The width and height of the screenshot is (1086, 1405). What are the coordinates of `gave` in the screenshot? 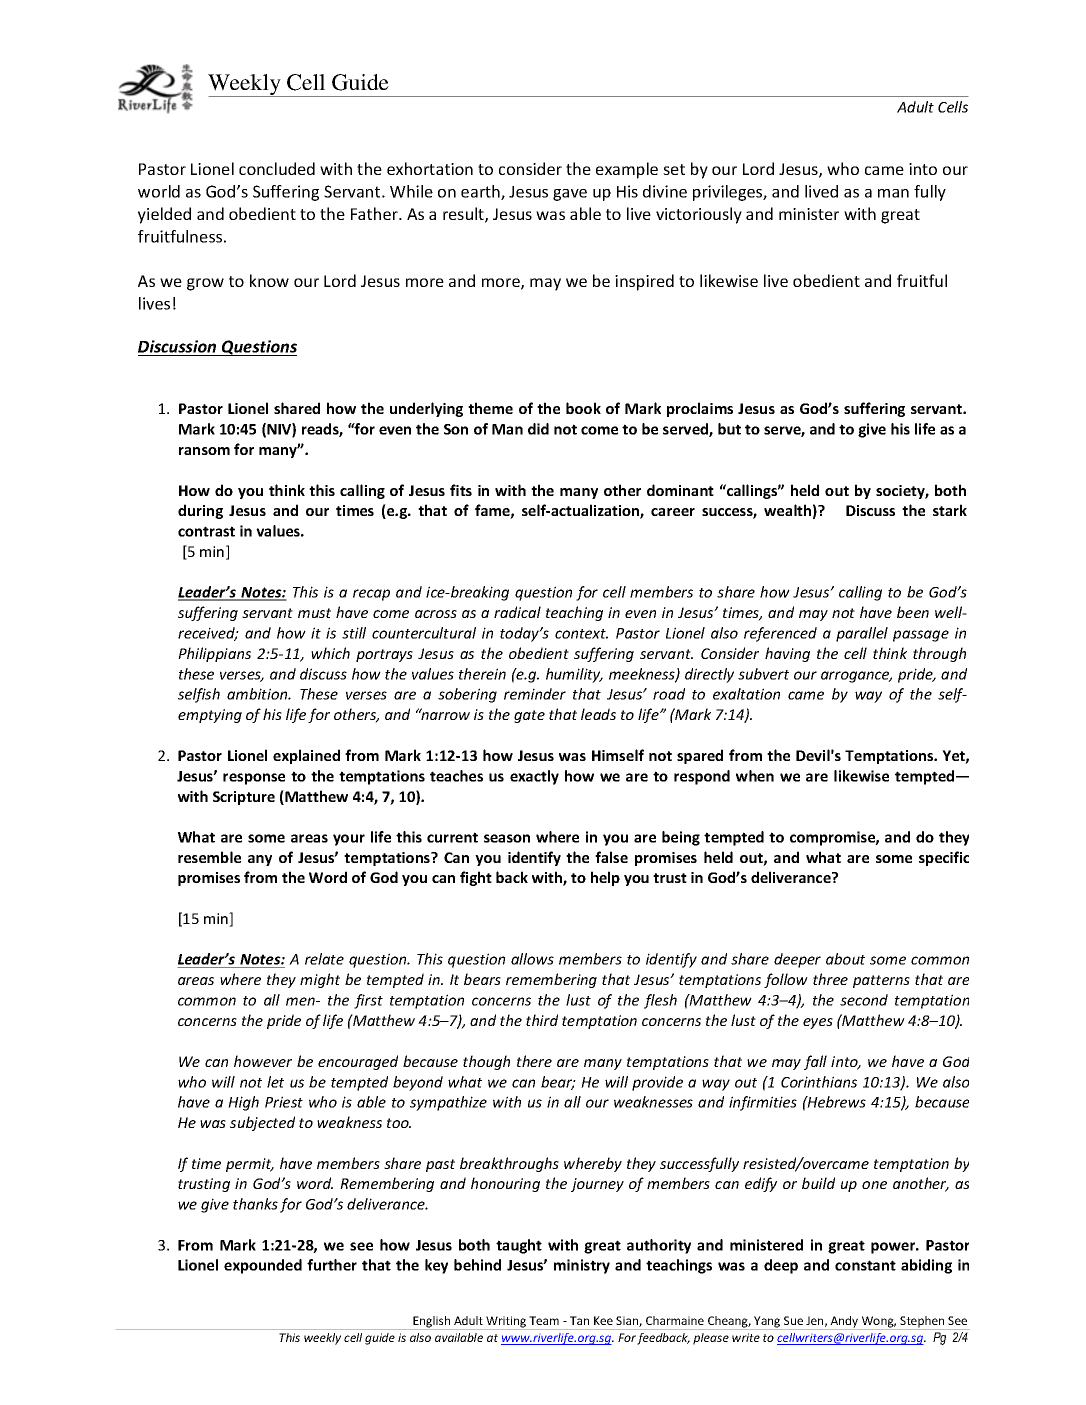 It's located at (570, 195).
